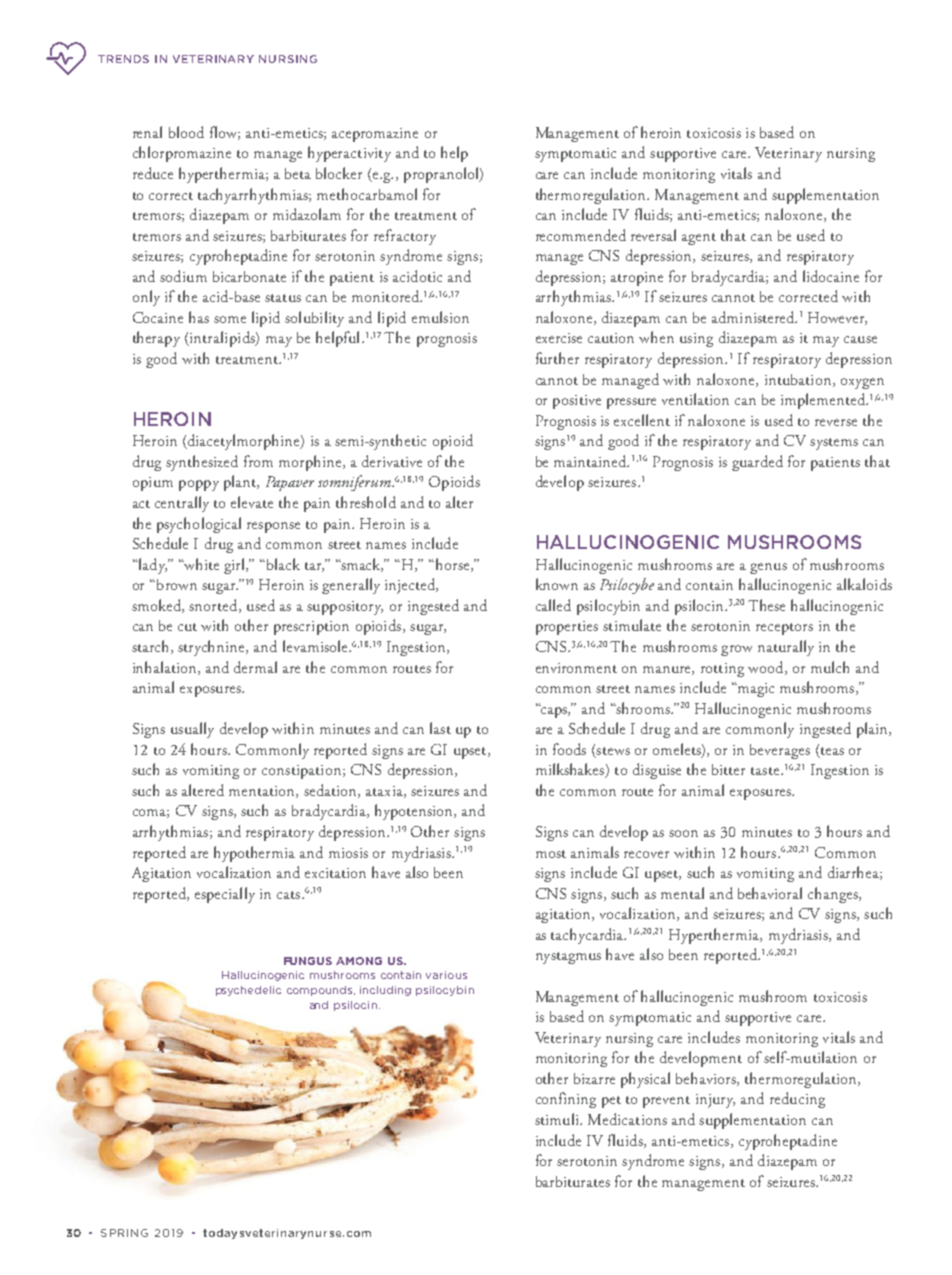 This screenshot has height=1275, width=952. What do you see at coordinates (230, 319) in the screenshot?
I see `some` at bounding box center [230, 319].
